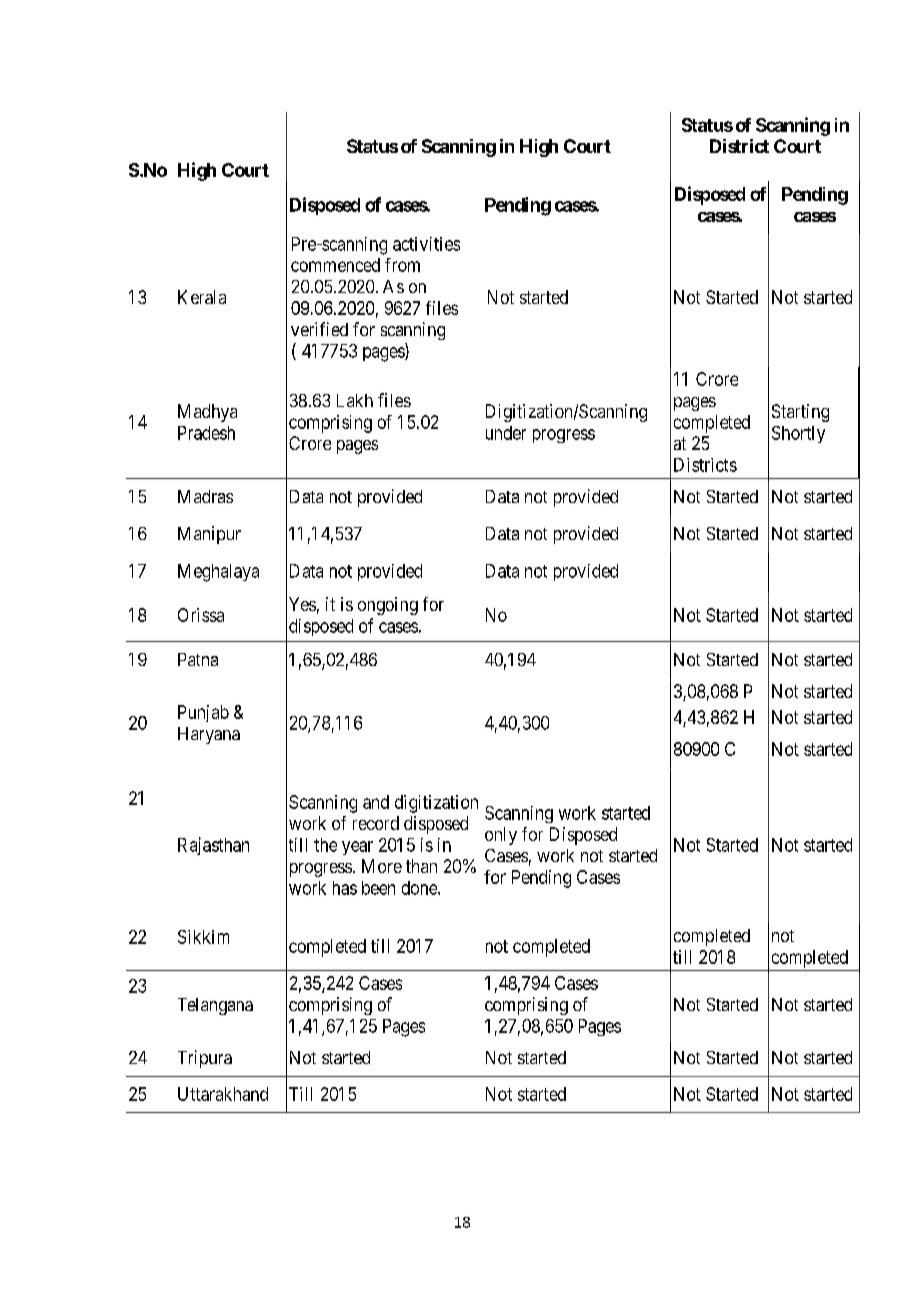  What do you see at coordinates (426, 244) in the screenshot?
I see `activities` at bounding box center [426, 244].
